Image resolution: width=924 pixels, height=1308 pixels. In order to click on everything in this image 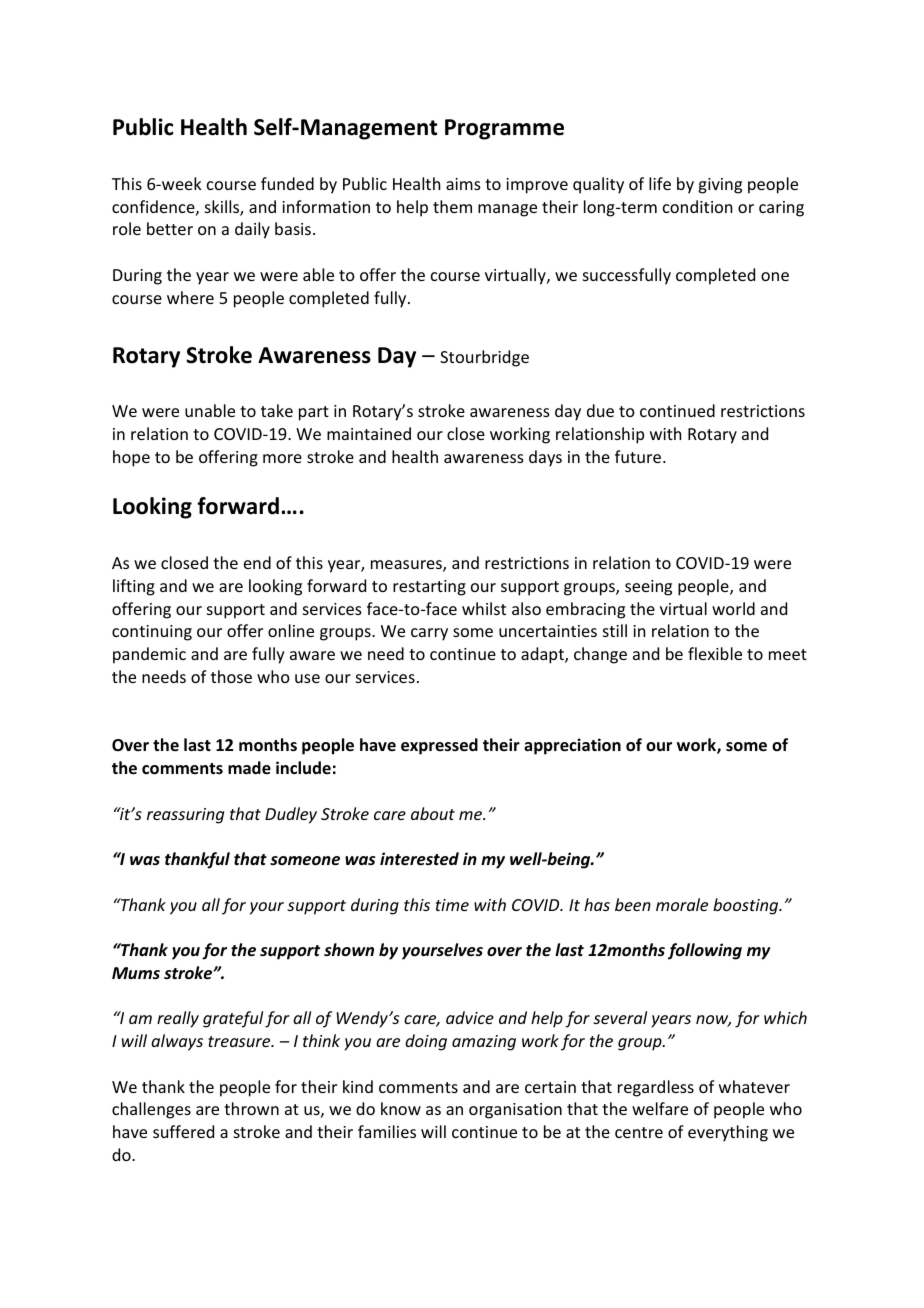, I will do `click(728, 1133)`.
